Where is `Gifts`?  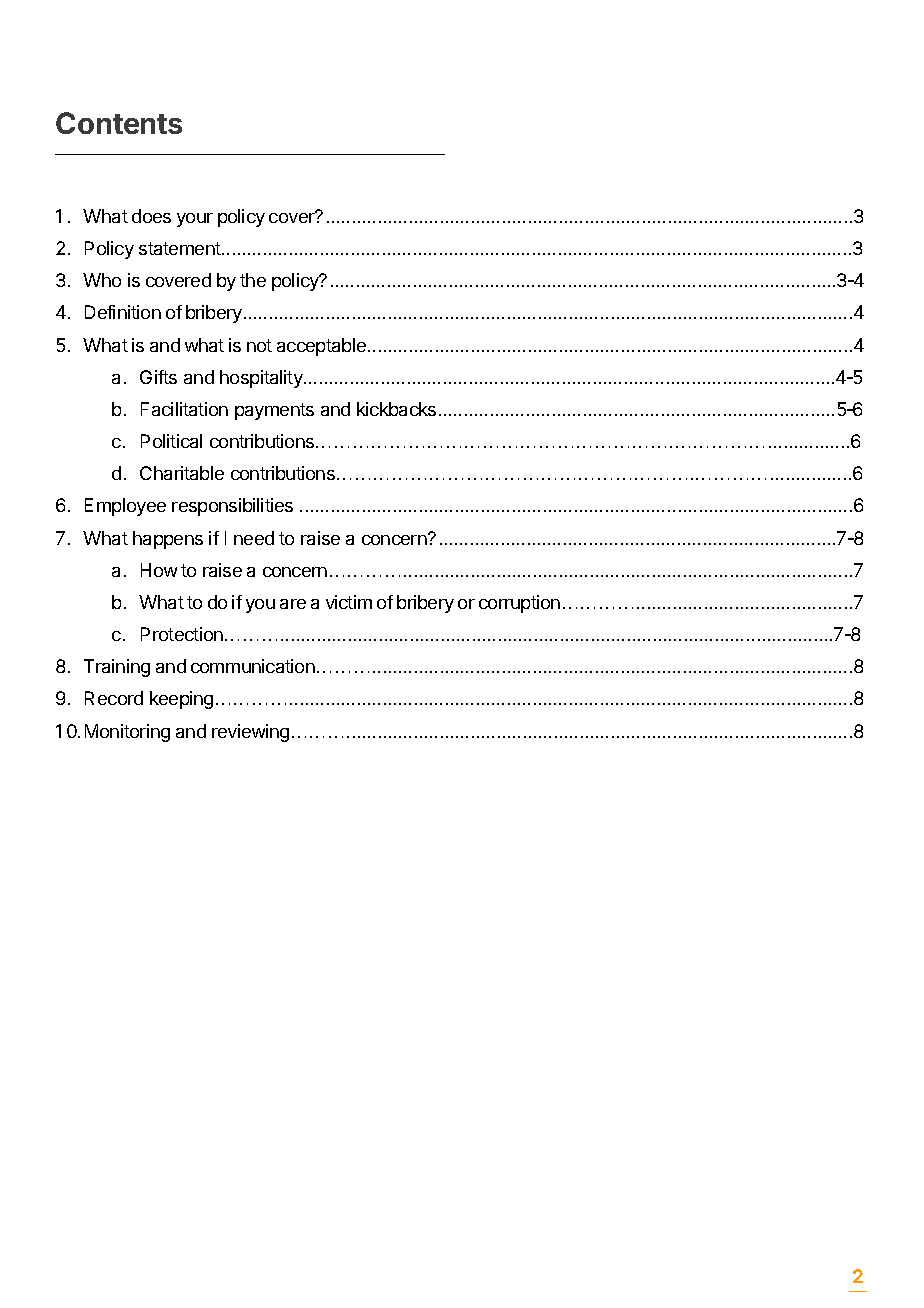
Gifts is located at coordinates (158, 377).
